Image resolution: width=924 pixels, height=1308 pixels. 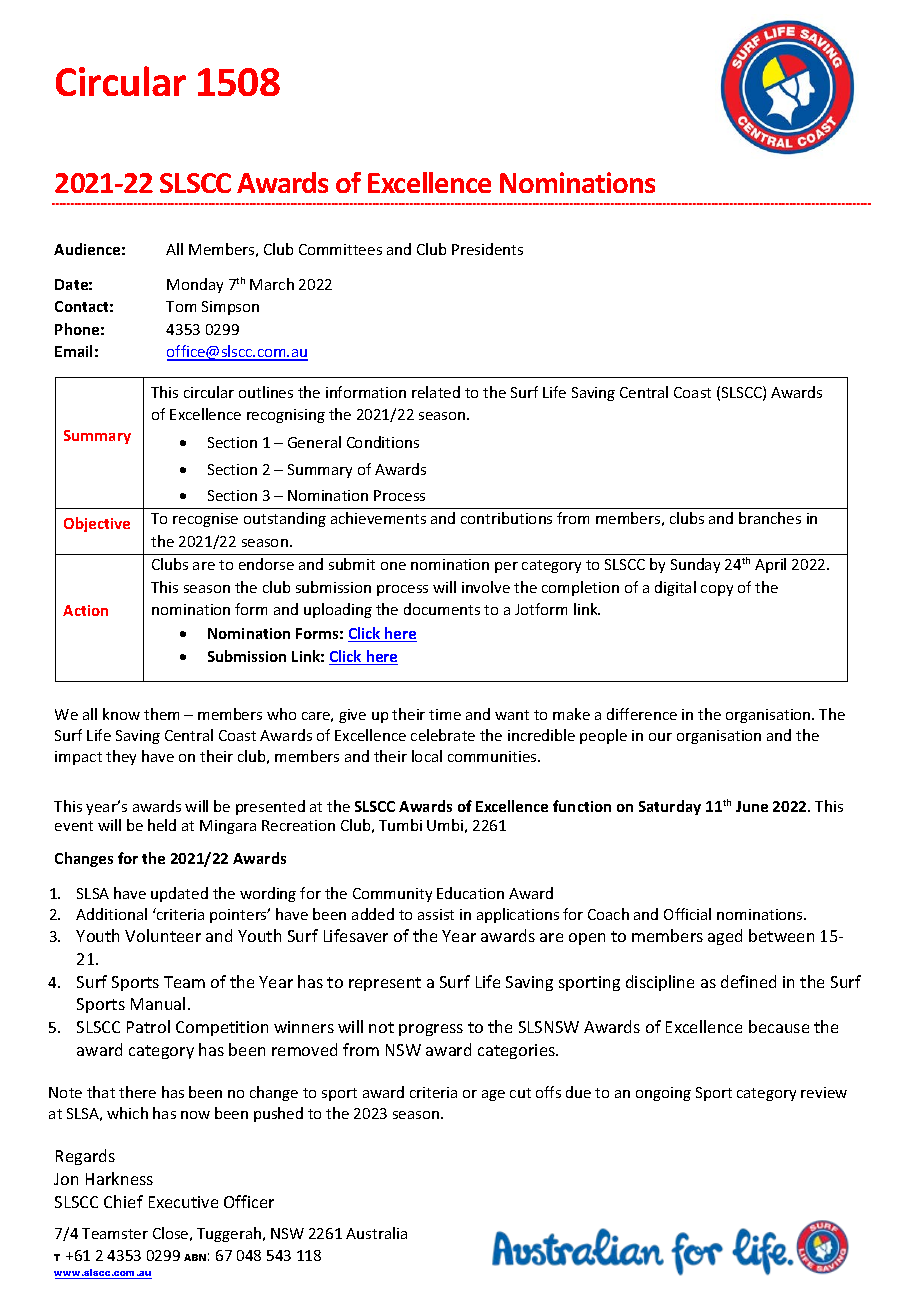 I want to click on related, so click(x=436, y=392).
